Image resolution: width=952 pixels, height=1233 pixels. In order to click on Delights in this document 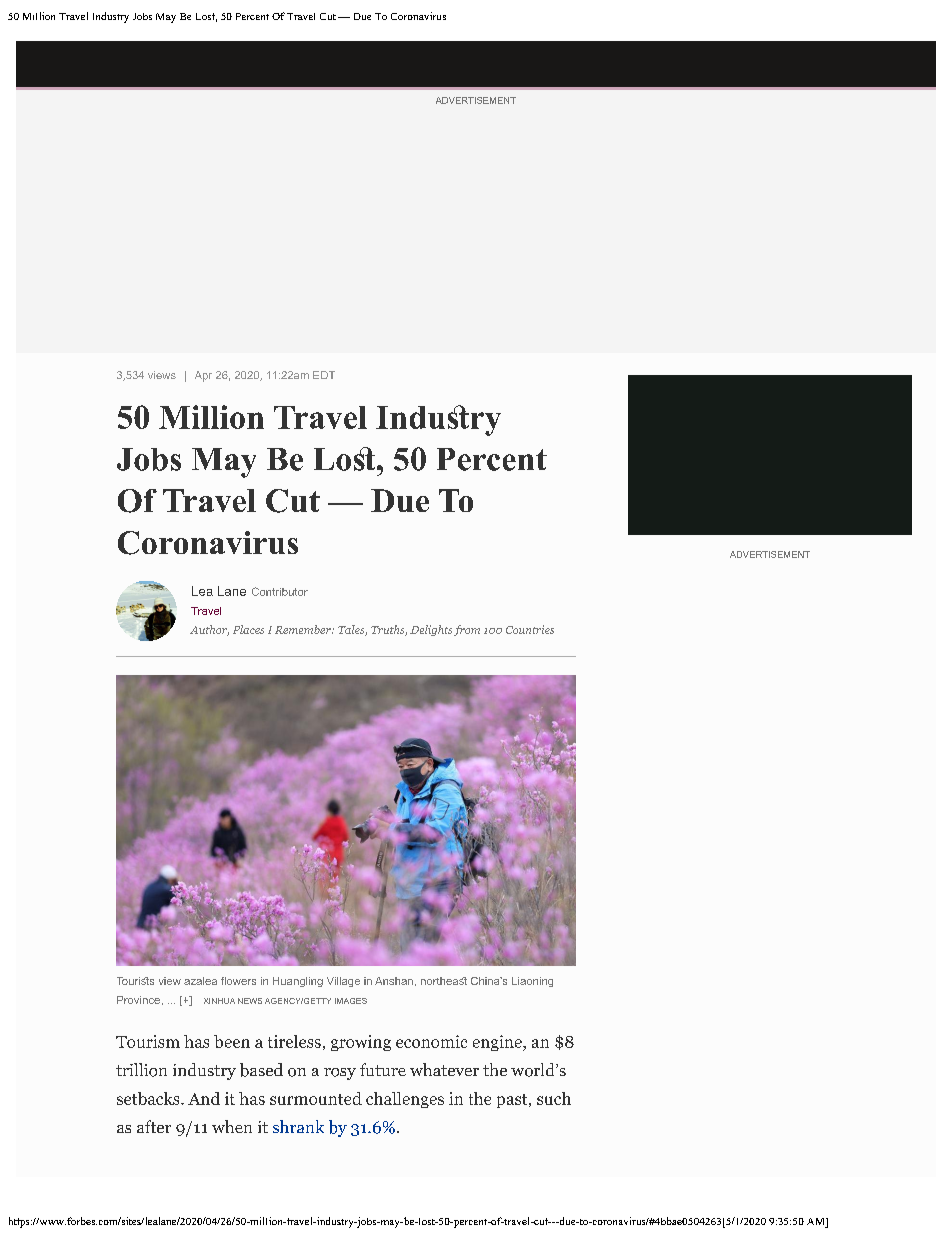, I will do `click(431, 630)`.
